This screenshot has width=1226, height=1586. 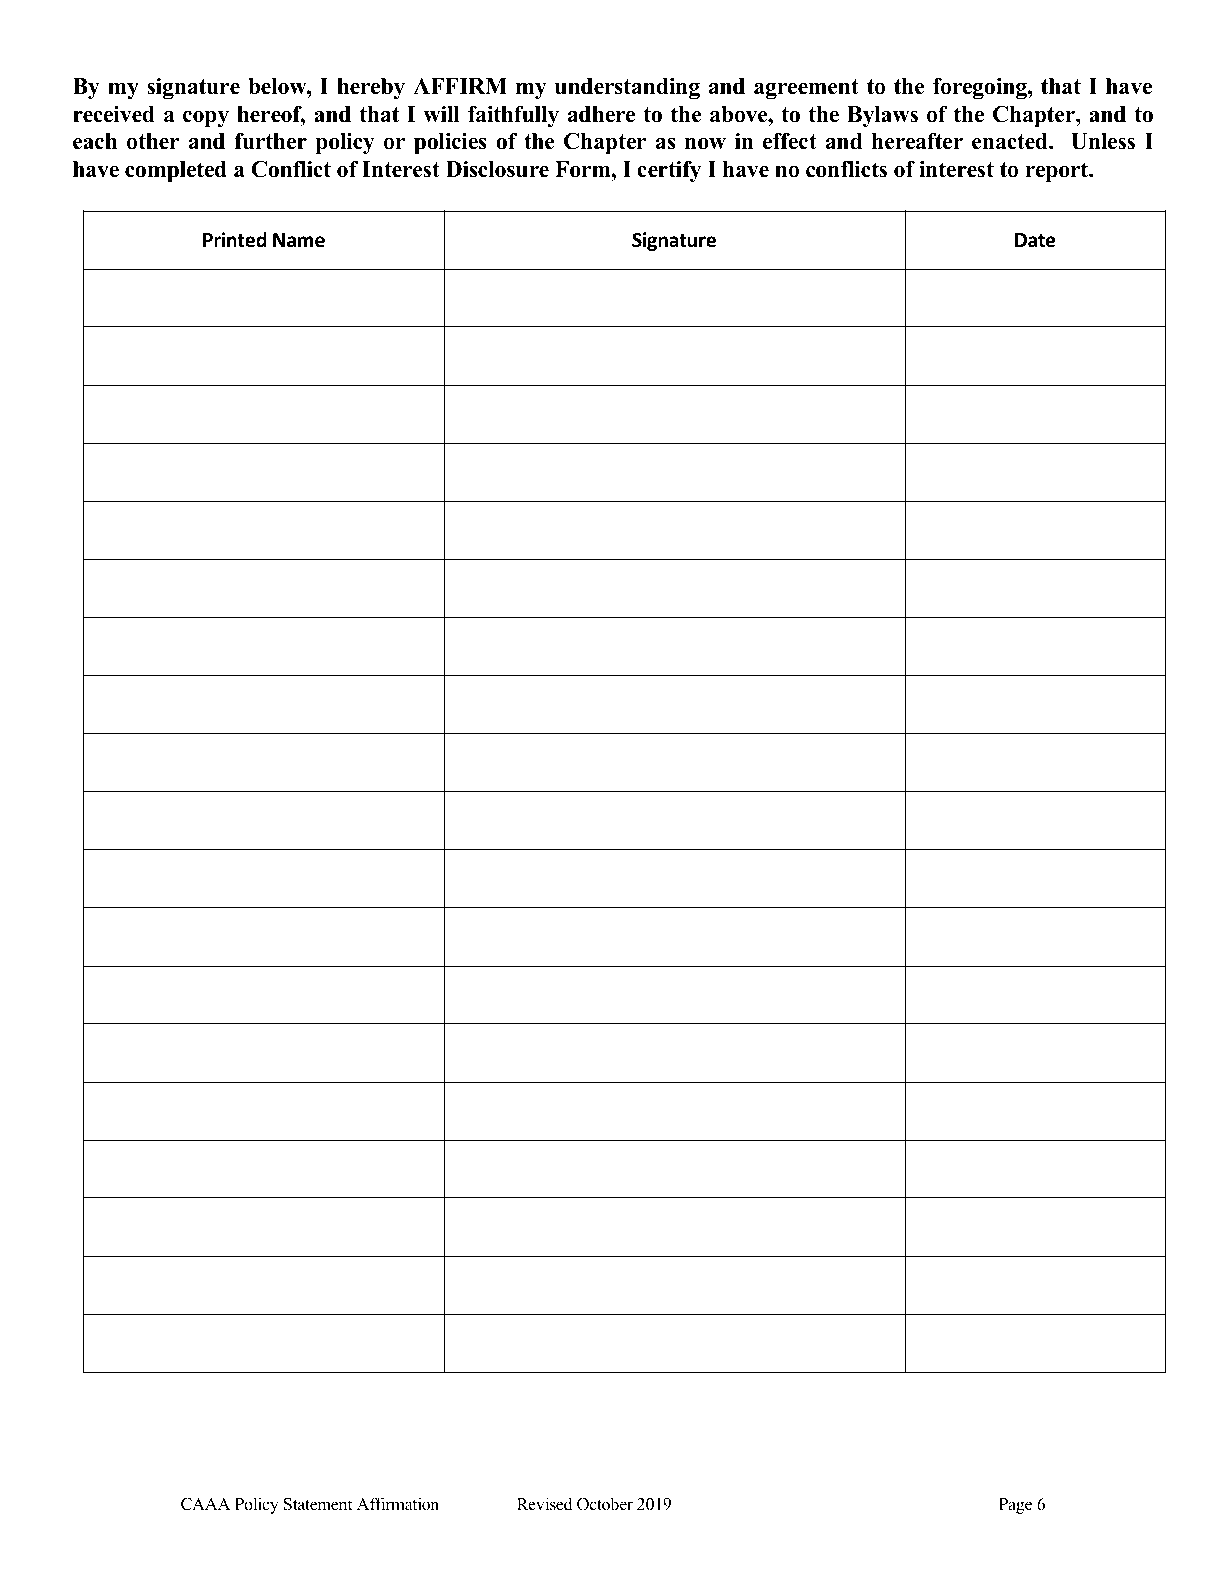 What do you see at coordinates (299, 240) in the screenshot?
I see `Name` at bounding box center [299, 240].
